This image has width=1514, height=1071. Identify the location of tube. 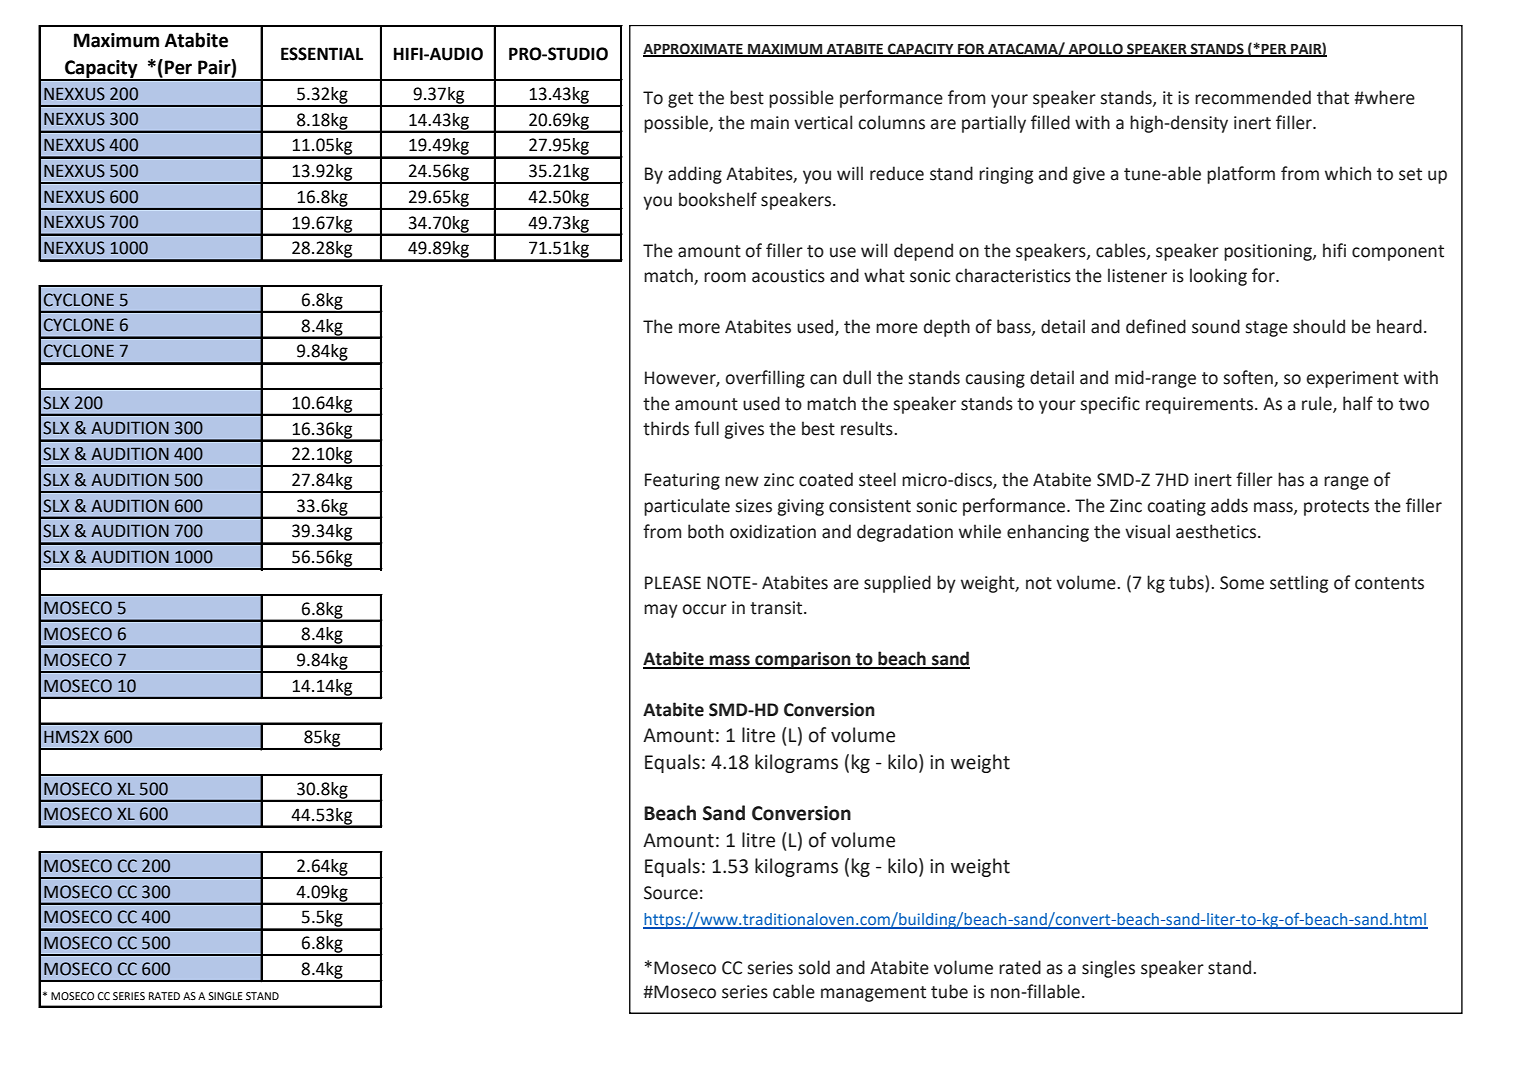
(949, 991).
